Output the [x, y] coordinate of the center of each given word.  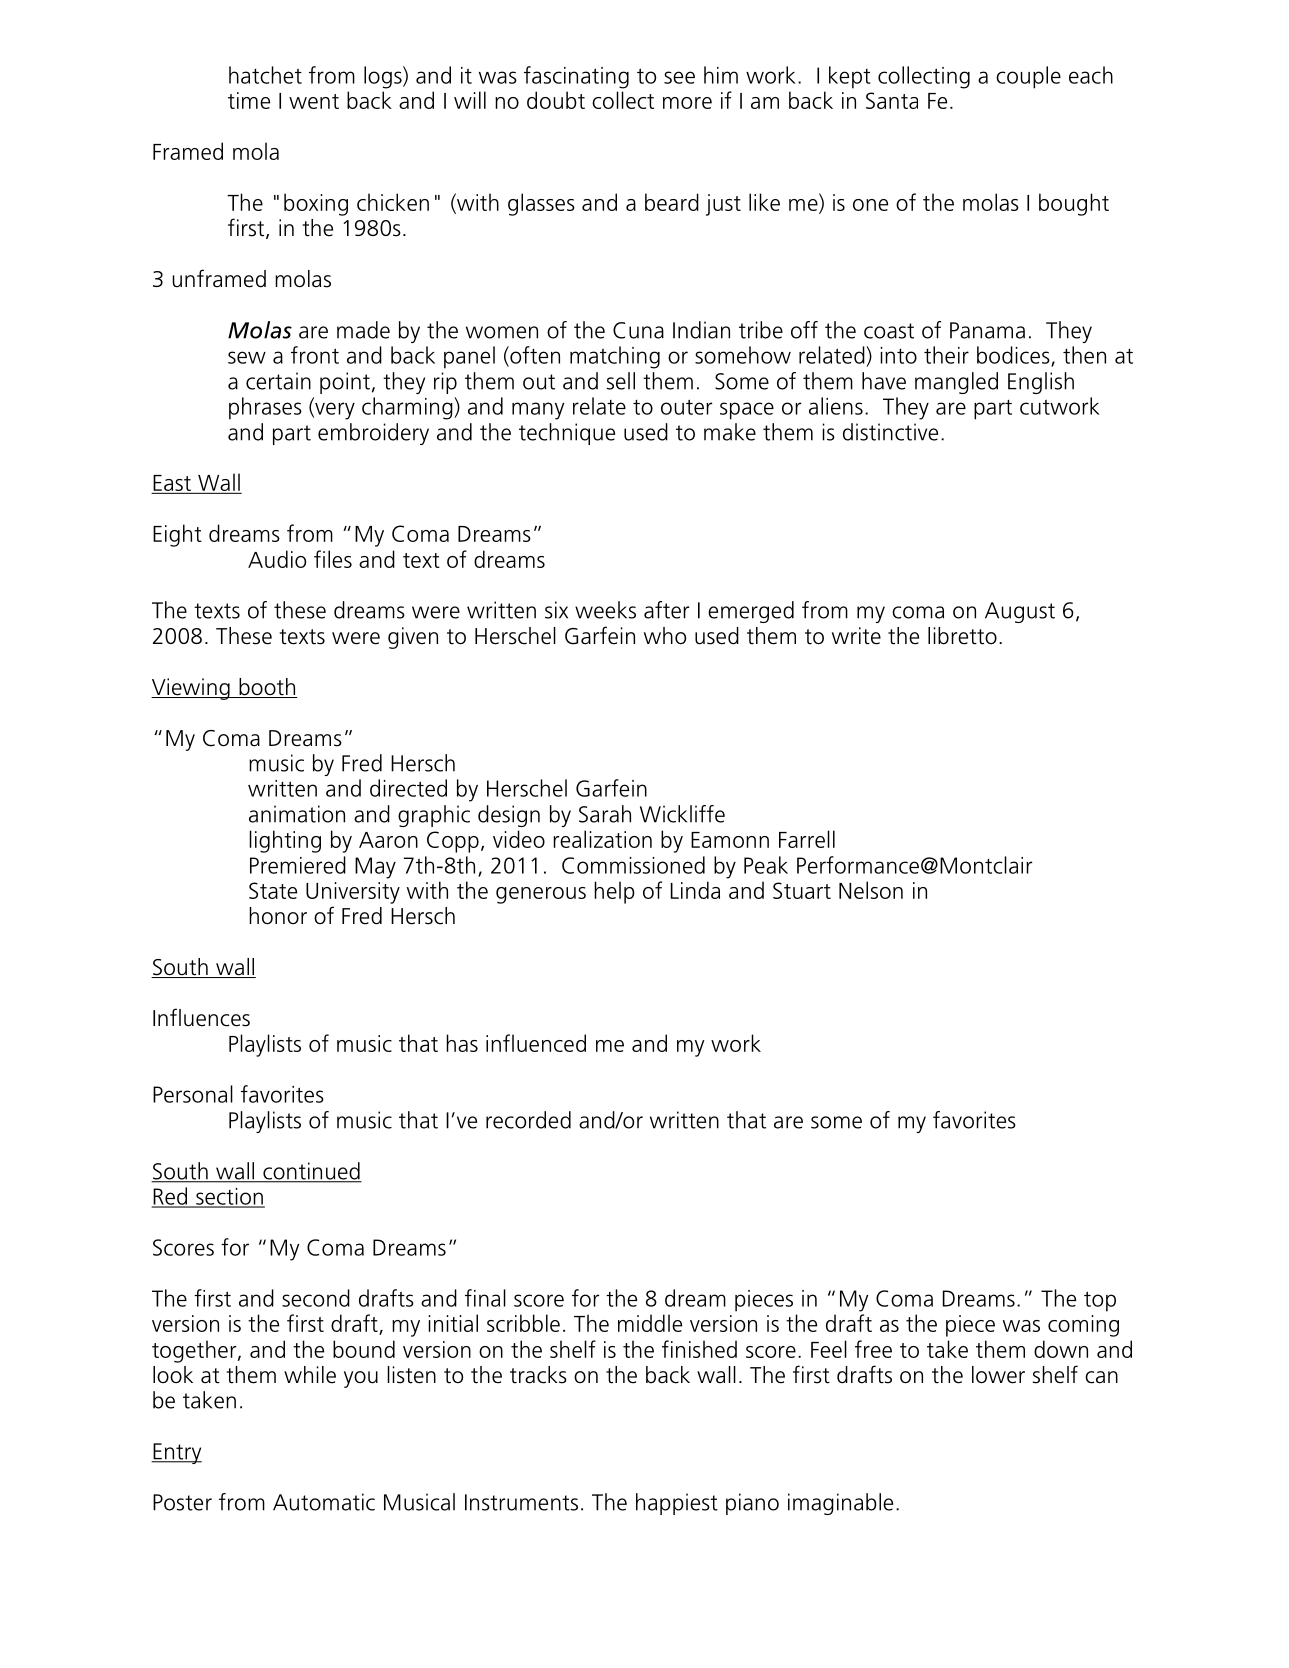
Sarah [605, 814]
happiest [677, 1504]
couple [1028, 77]
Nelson [871, 890]
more [687, 103]
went [314, 101]
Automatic [324, 1502]
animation [297, 814]
